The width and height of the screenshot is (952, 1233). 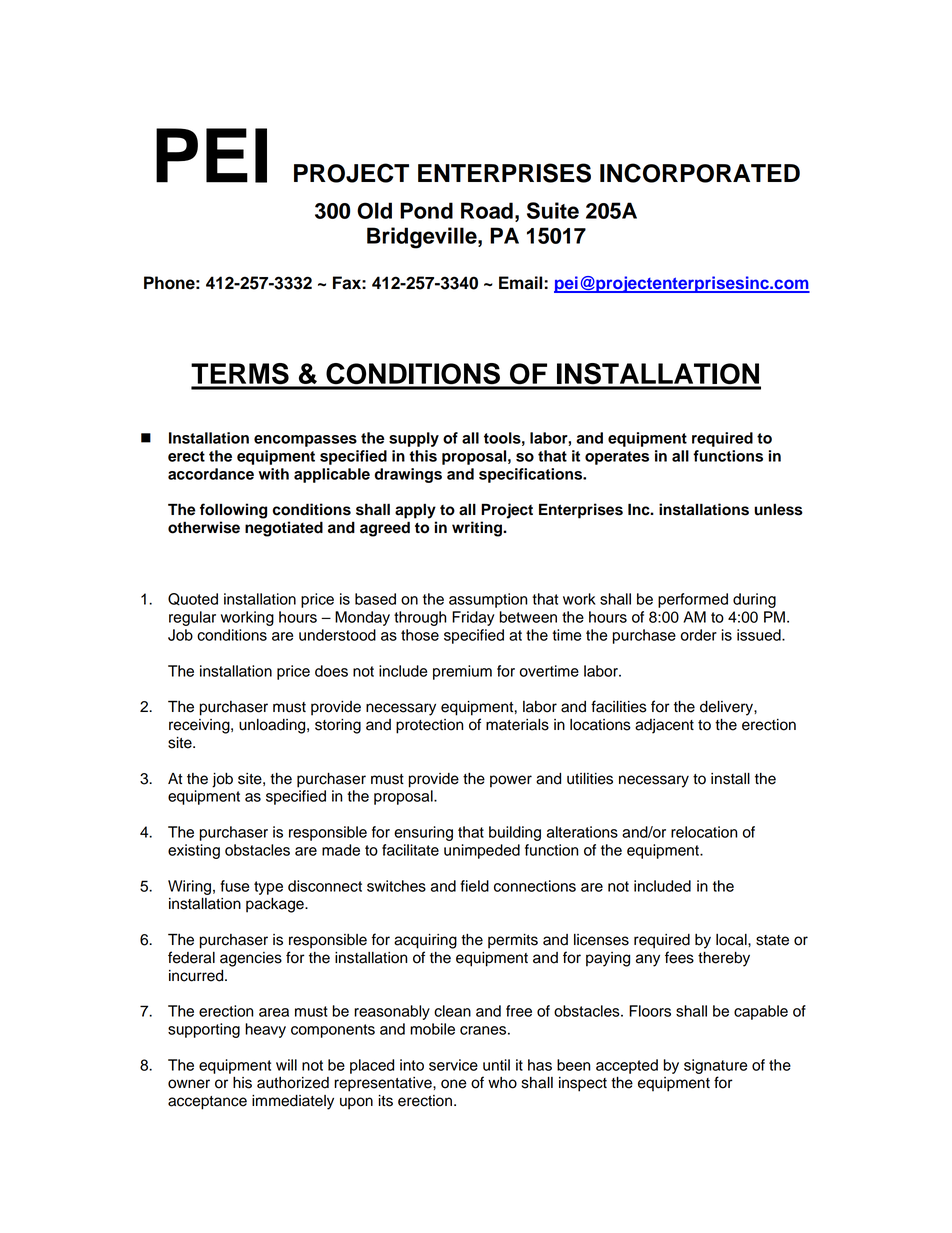 What do you see at coordinates (192, 618) in the screenshot?
I see `regular` at bounding box center [192, 618].
